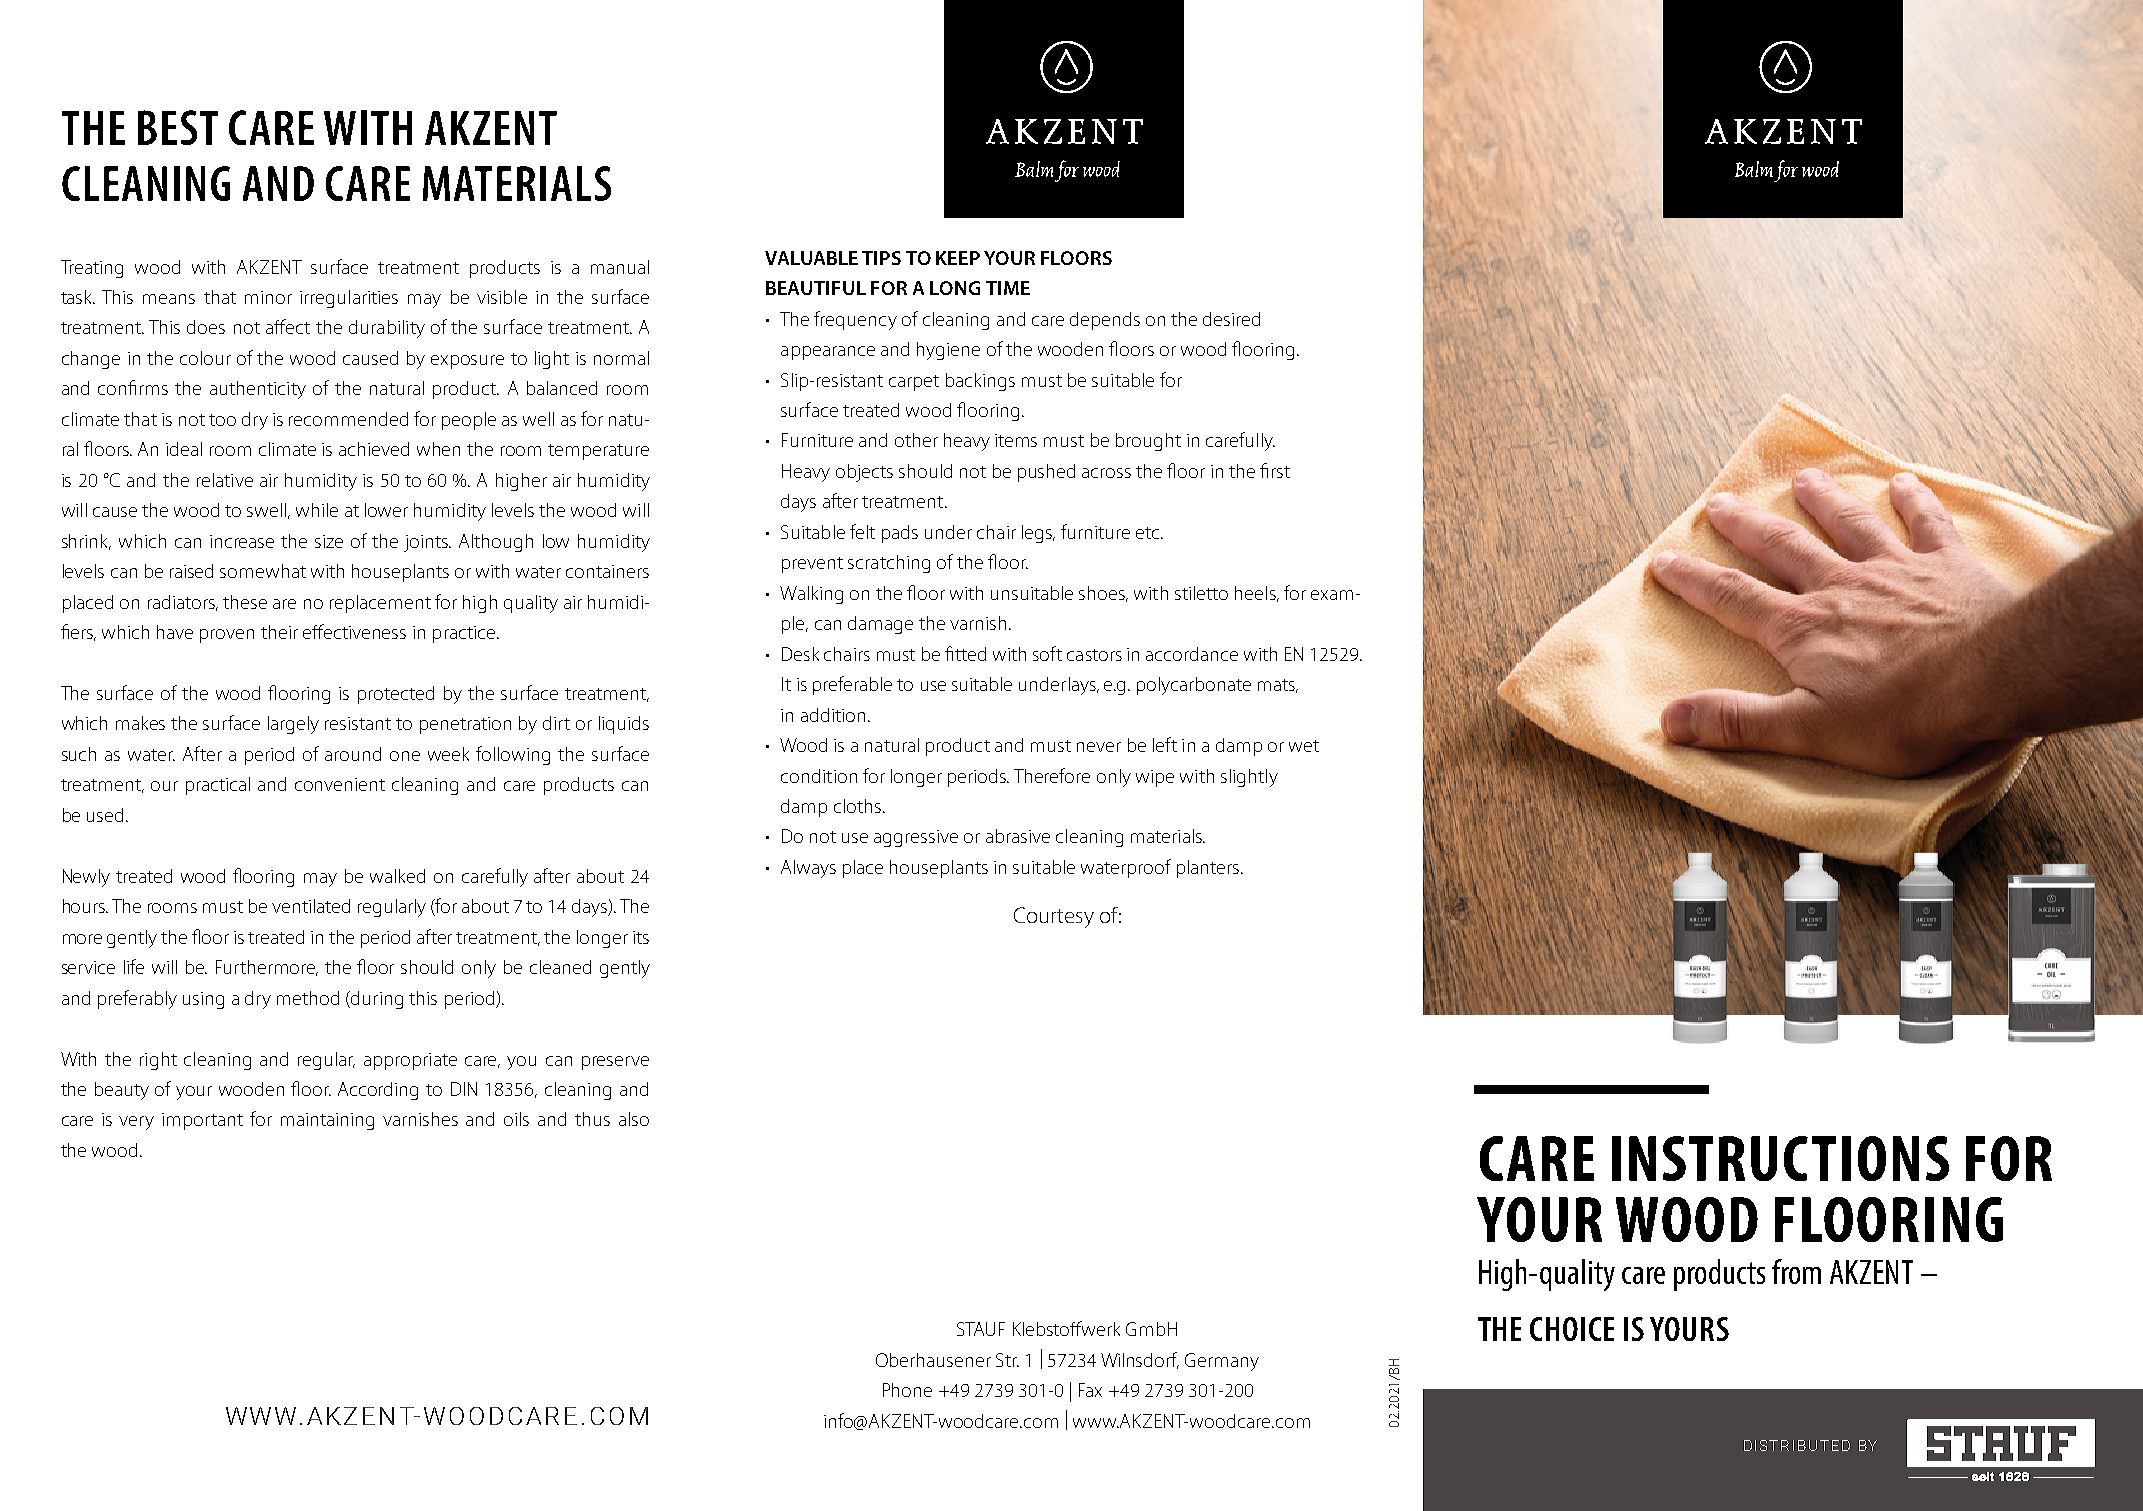 The image size is (2143, 1511). I want to click on desired, so click(1231, 319).
